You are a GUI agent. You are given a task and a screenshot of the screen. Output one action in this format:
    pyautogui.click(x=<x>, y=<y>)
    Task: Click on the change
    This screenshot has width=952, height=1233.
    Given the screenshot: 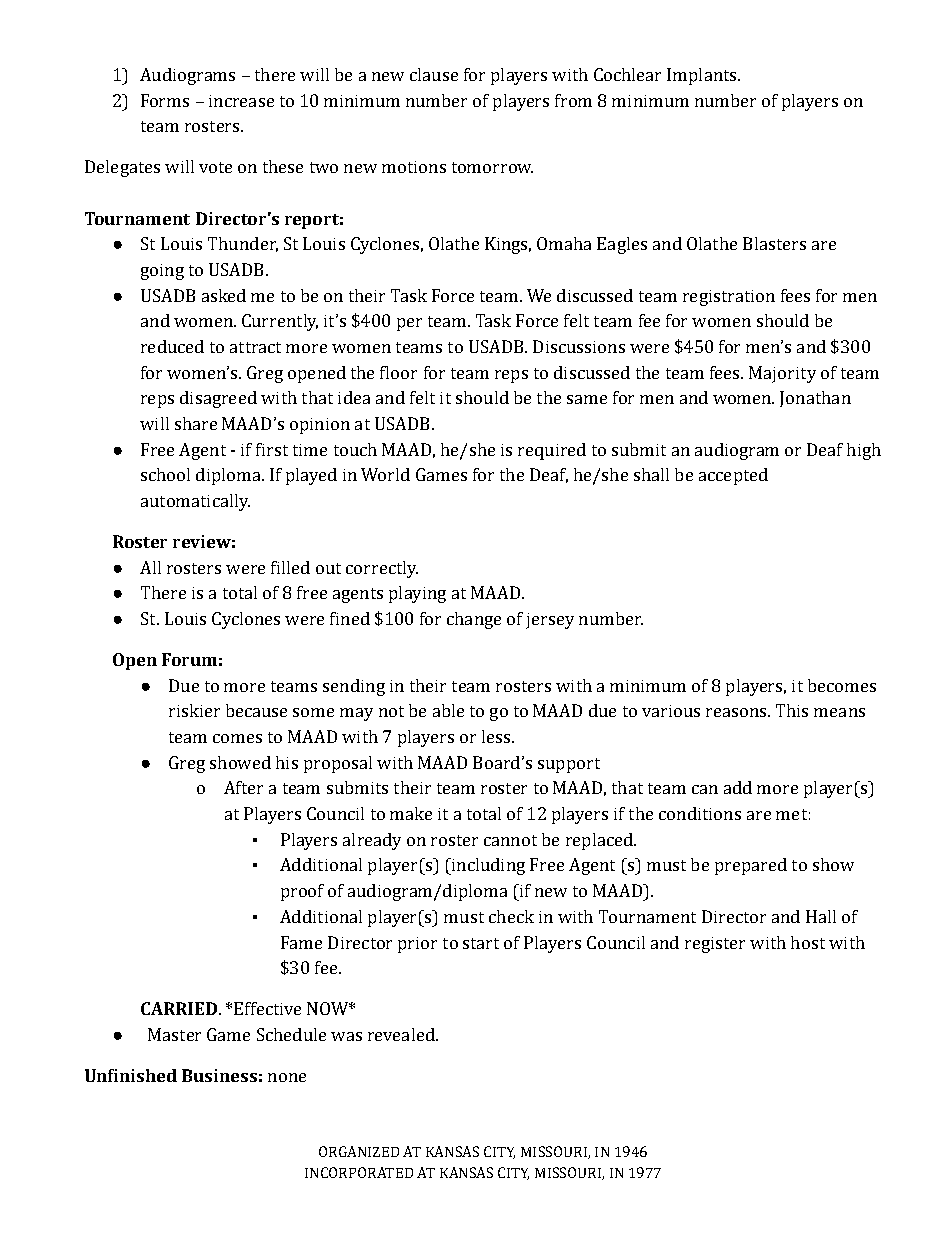 What is the action you would take?
    pyautogui.click(x=474, y=620)
